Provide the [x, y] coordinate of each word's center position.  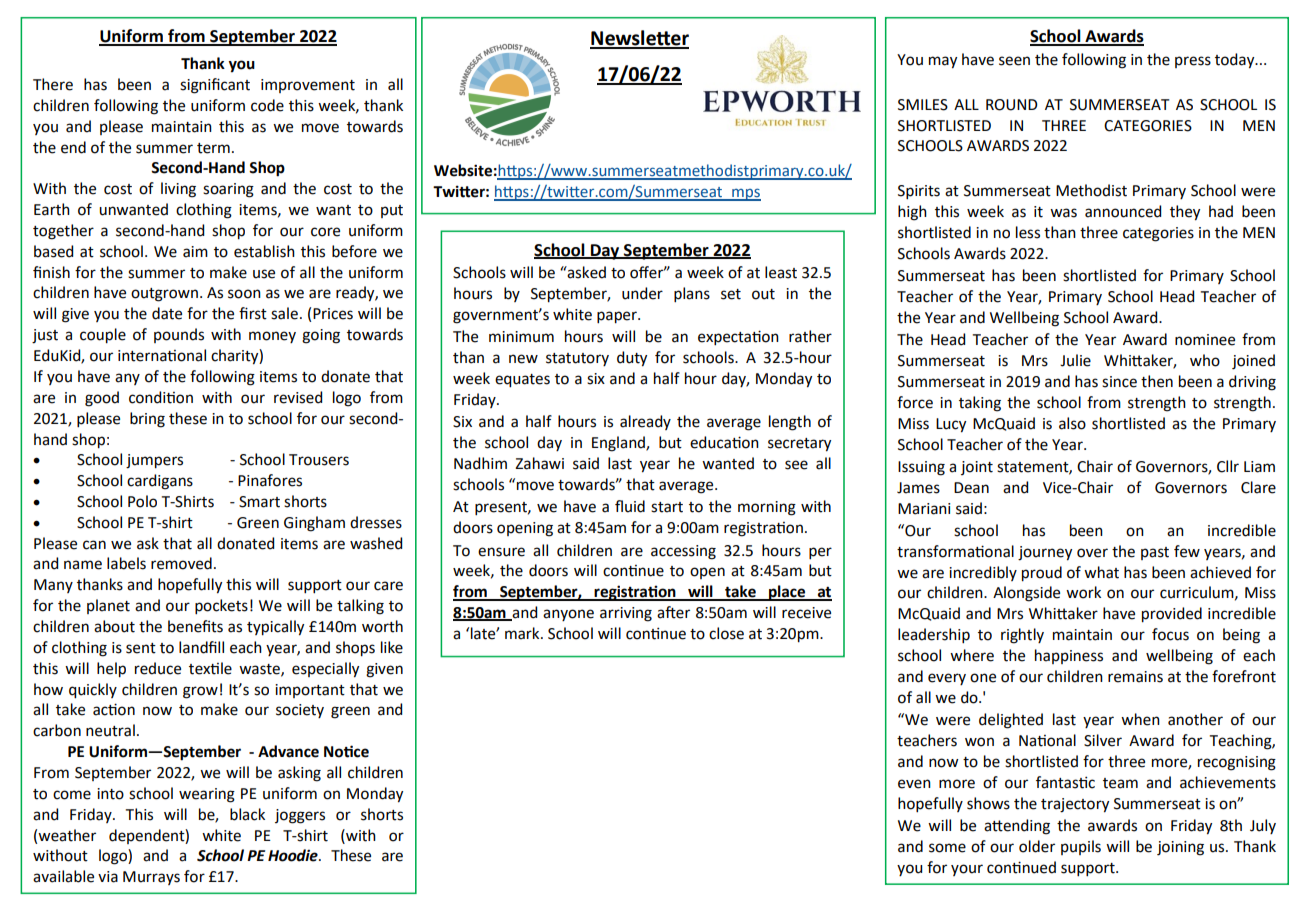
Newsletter [639, 39]
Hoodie [294, 855]
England [619, 444]
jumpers [154, 461]
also [1072, 423]
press [1193, 62]
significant [215, 86]
